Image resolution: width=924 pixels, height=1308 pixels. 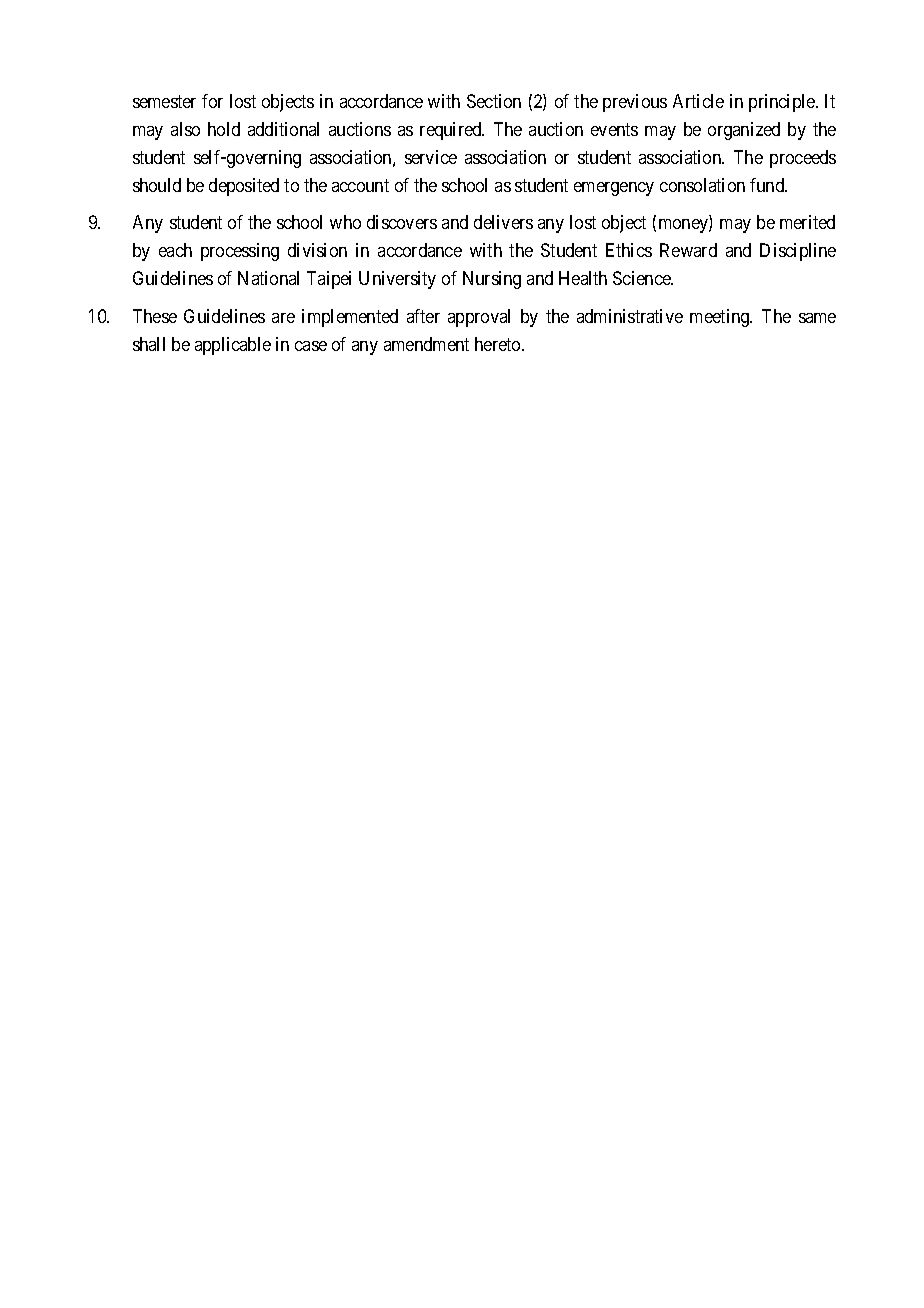 I want to click on applicable, so click(x=233, y=346).
